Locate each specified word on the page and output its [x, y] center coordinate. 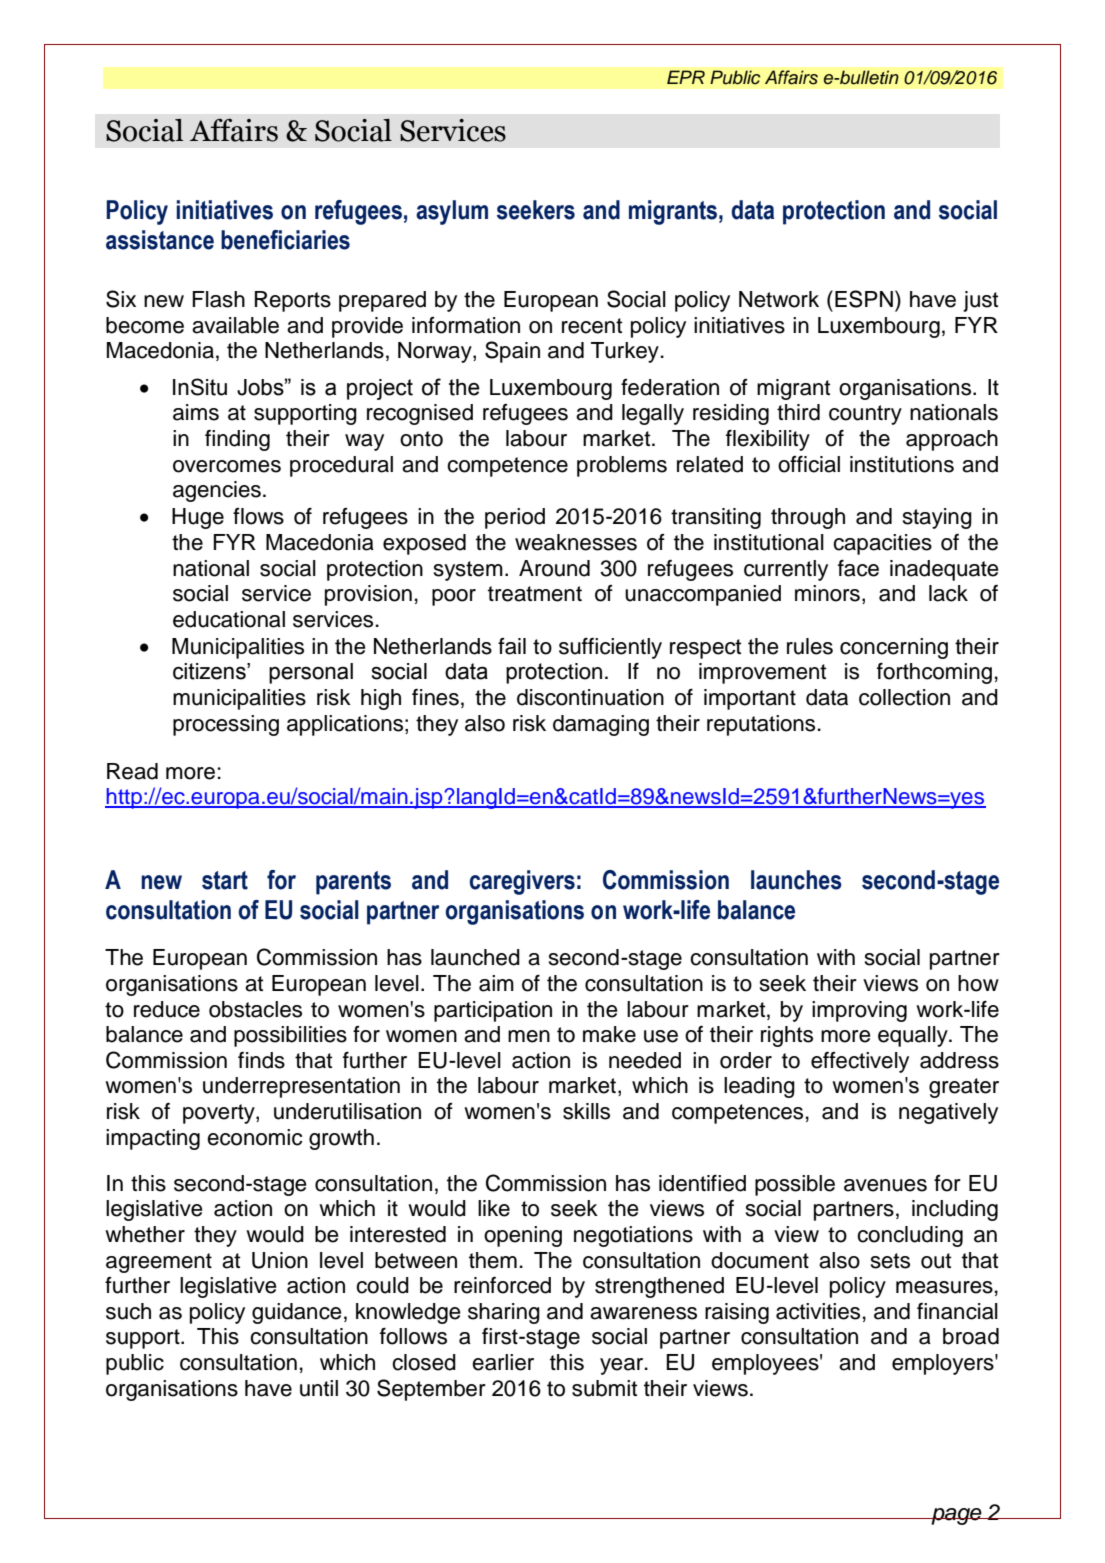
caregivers [522, 882]
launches [796, 880]
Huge [198, 518]
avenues [885, 1185]
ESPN [864, 299]
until [319, 1388]
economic [254, 1137]
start [225, 880]
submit [604, 1388]
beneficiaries [285, 240]
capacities [882, 544]
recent [592, 326]
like [494, 1208]
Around [554, 568]
